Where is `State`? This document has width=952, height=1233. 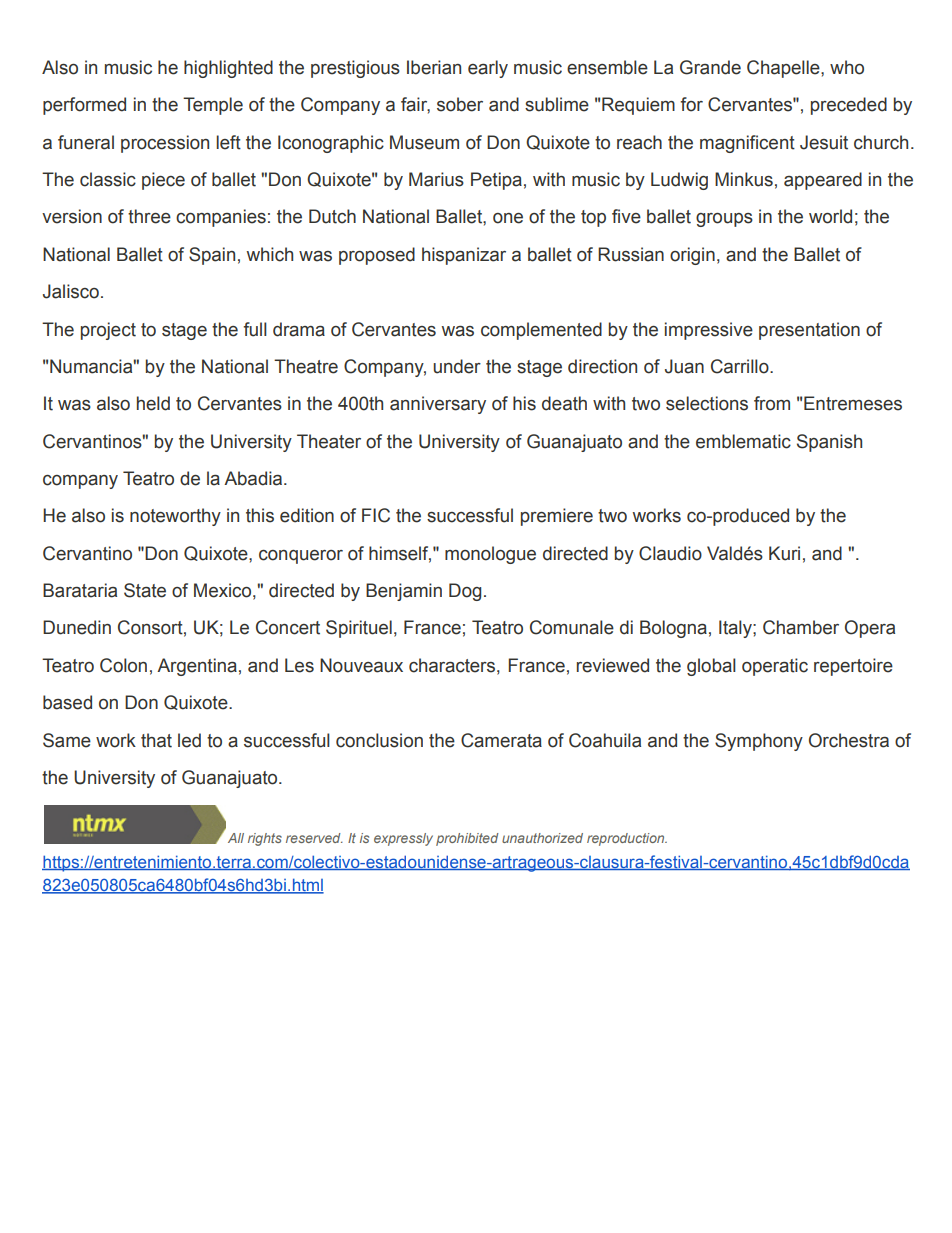
State is located at coordinates (145, 590).
